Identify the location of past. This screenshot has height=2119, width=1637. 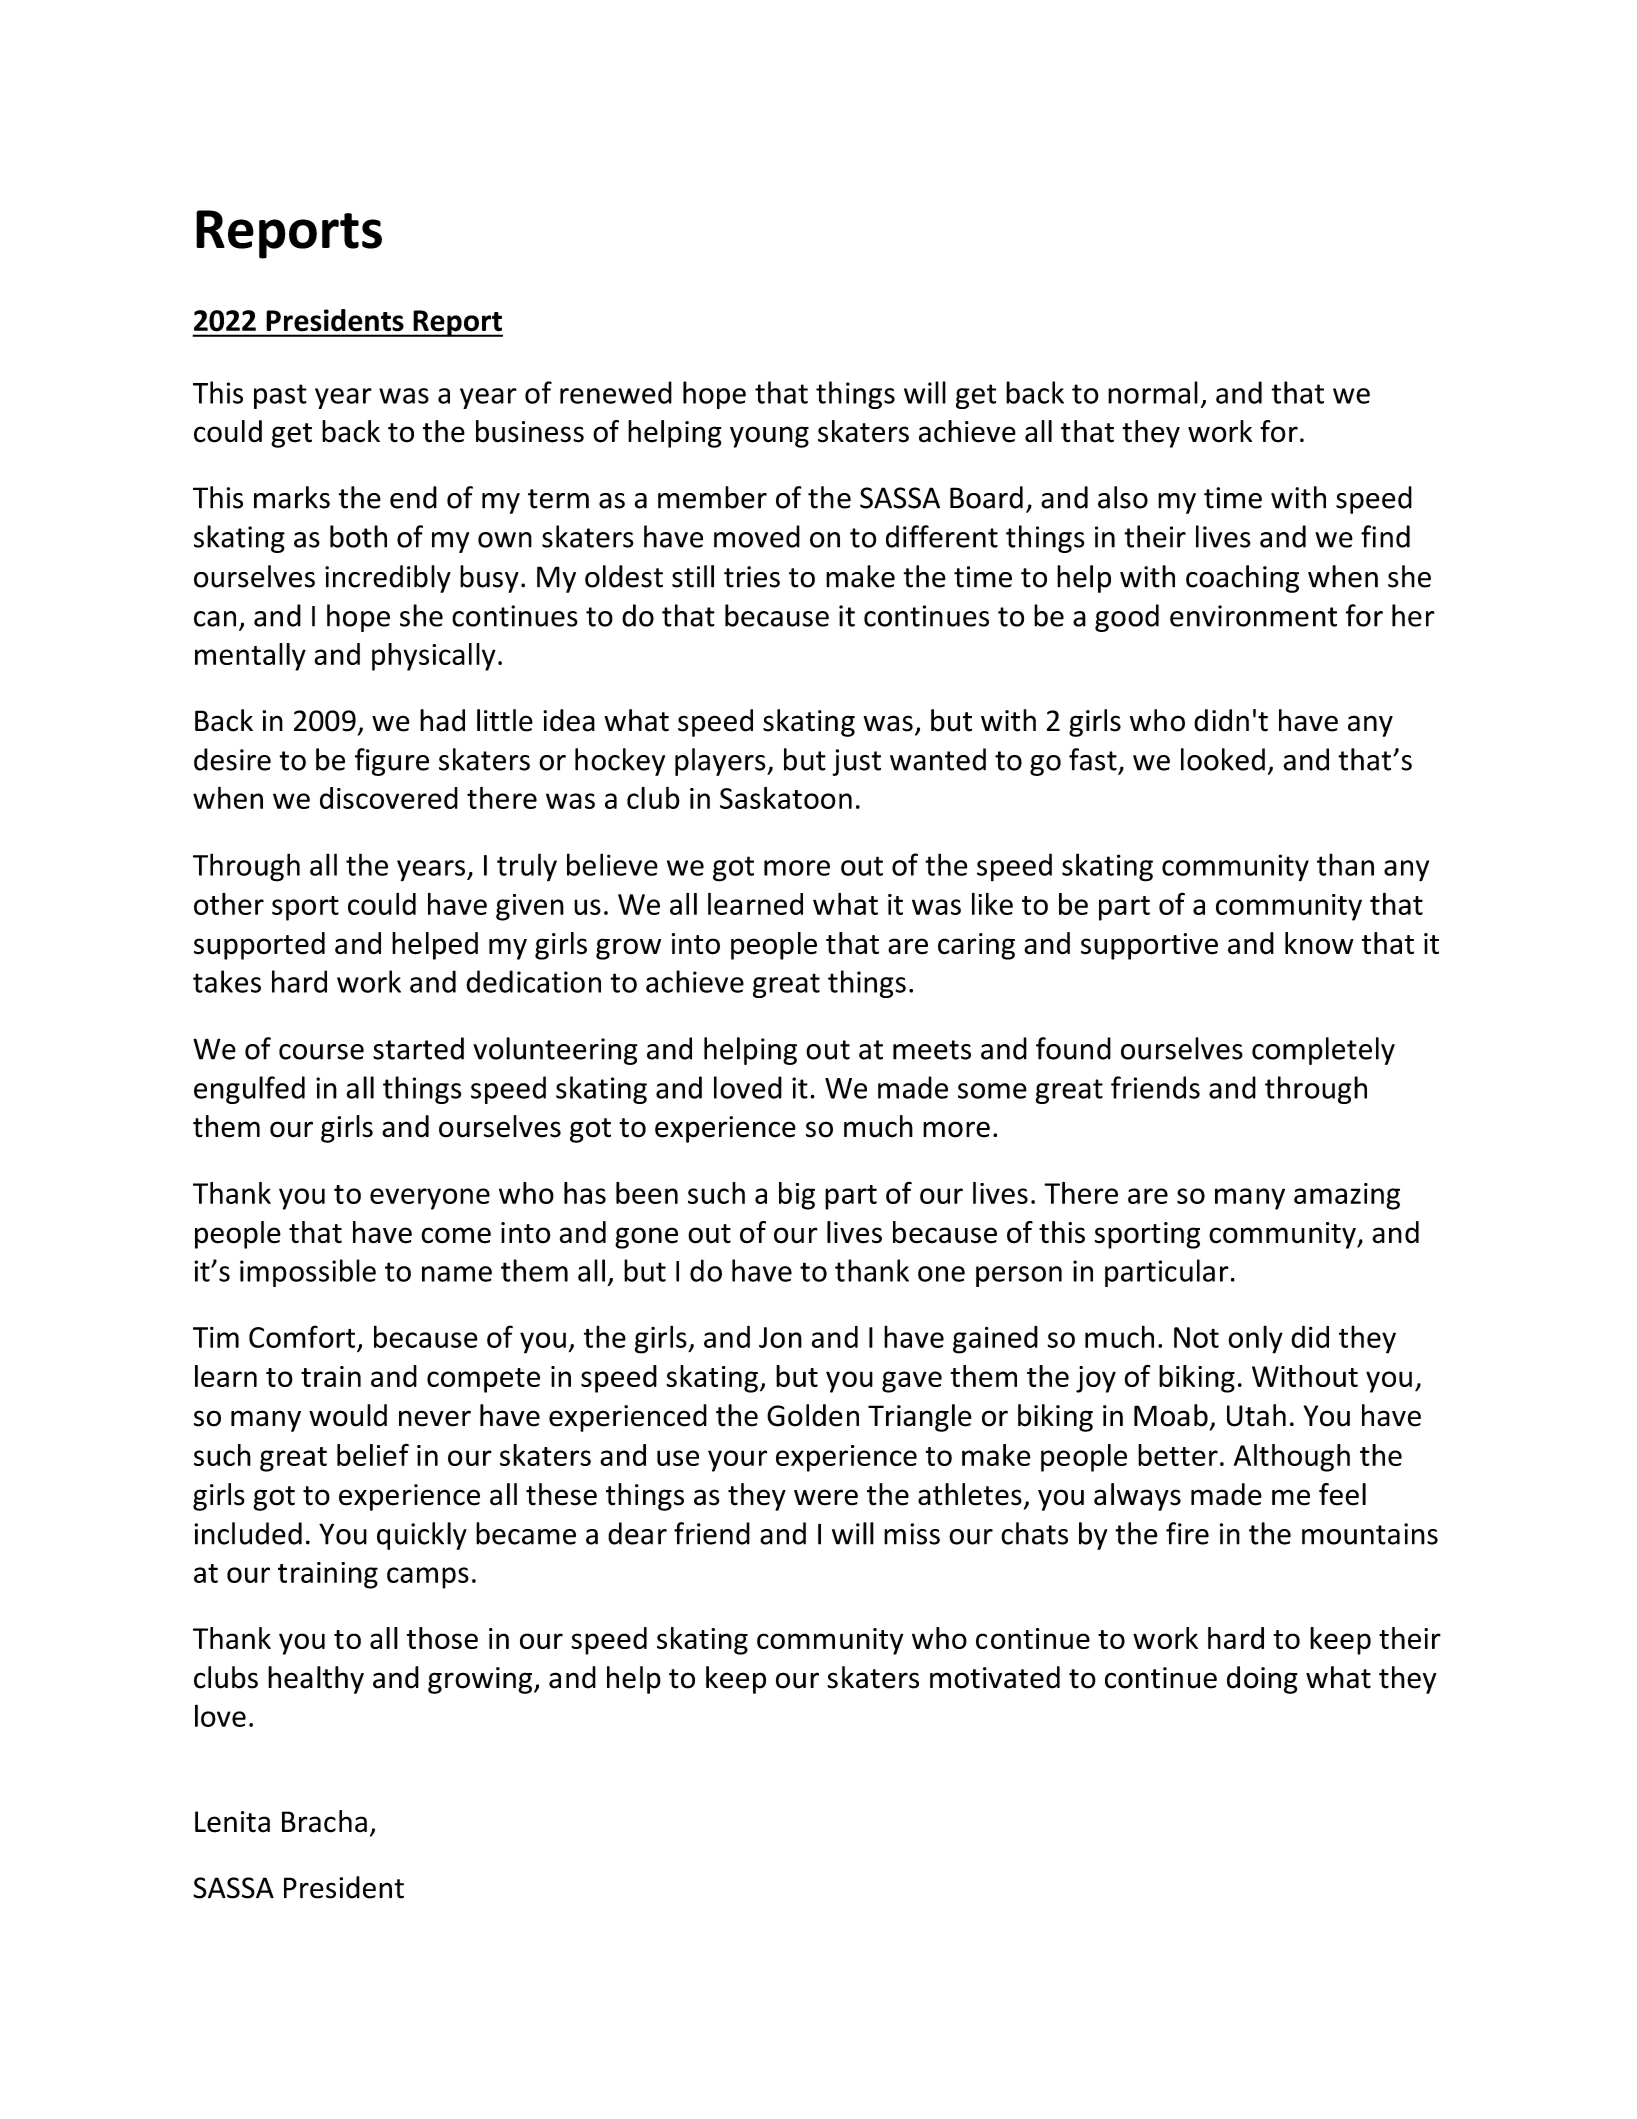
(280, 396).
